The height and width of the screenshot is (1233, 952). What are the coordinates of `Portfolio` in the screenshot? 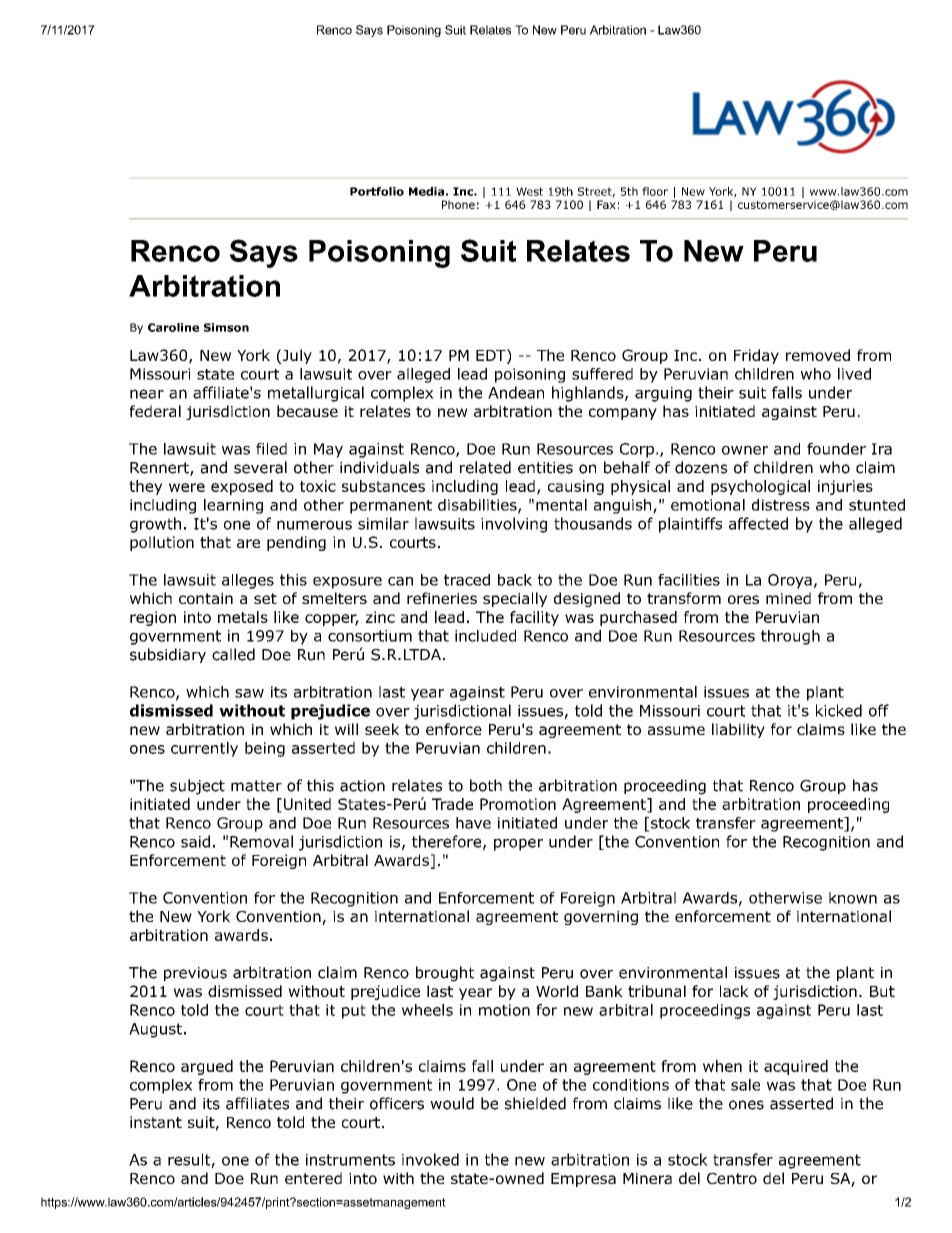 It's located at (377, 191).
